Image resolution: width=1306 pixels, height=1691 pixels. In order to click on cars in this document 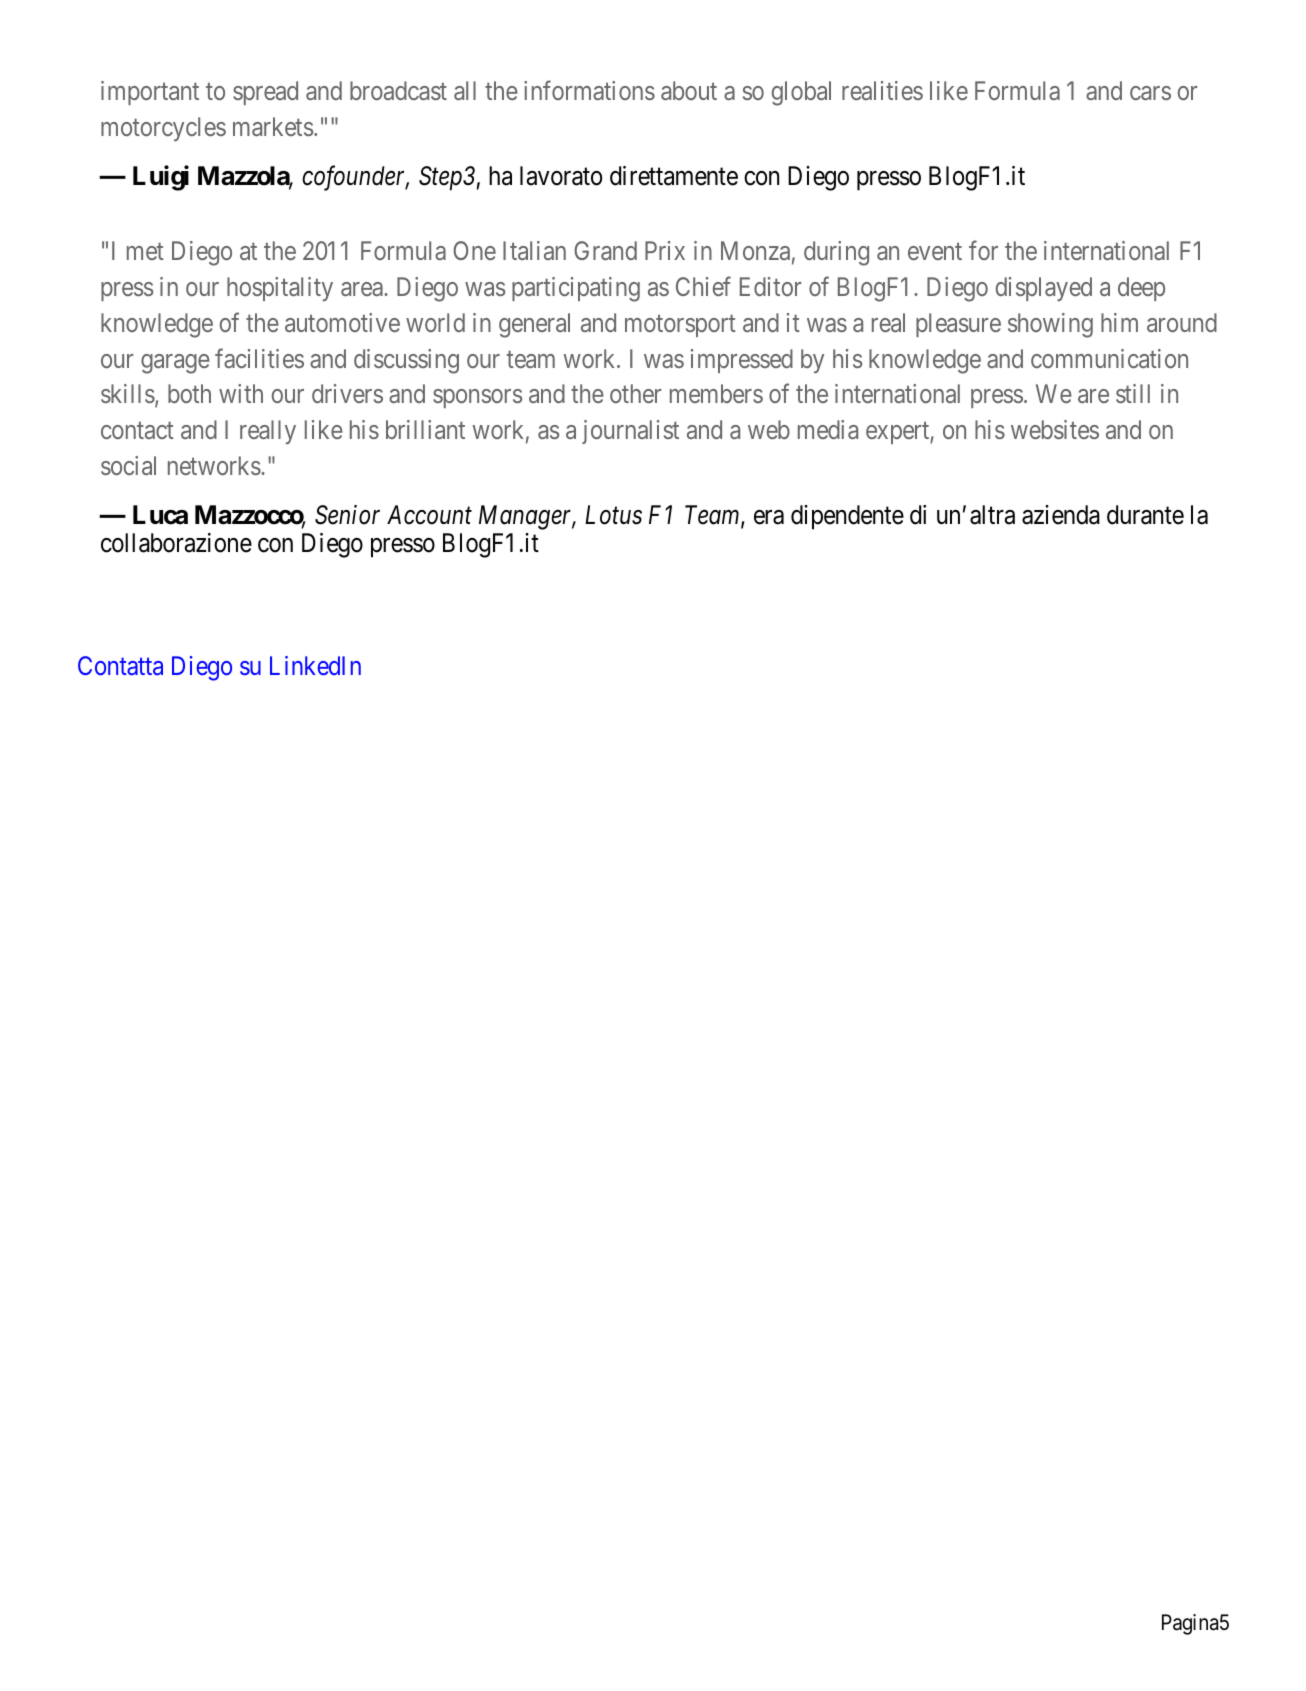, I will do `click(1150, 93)`.
